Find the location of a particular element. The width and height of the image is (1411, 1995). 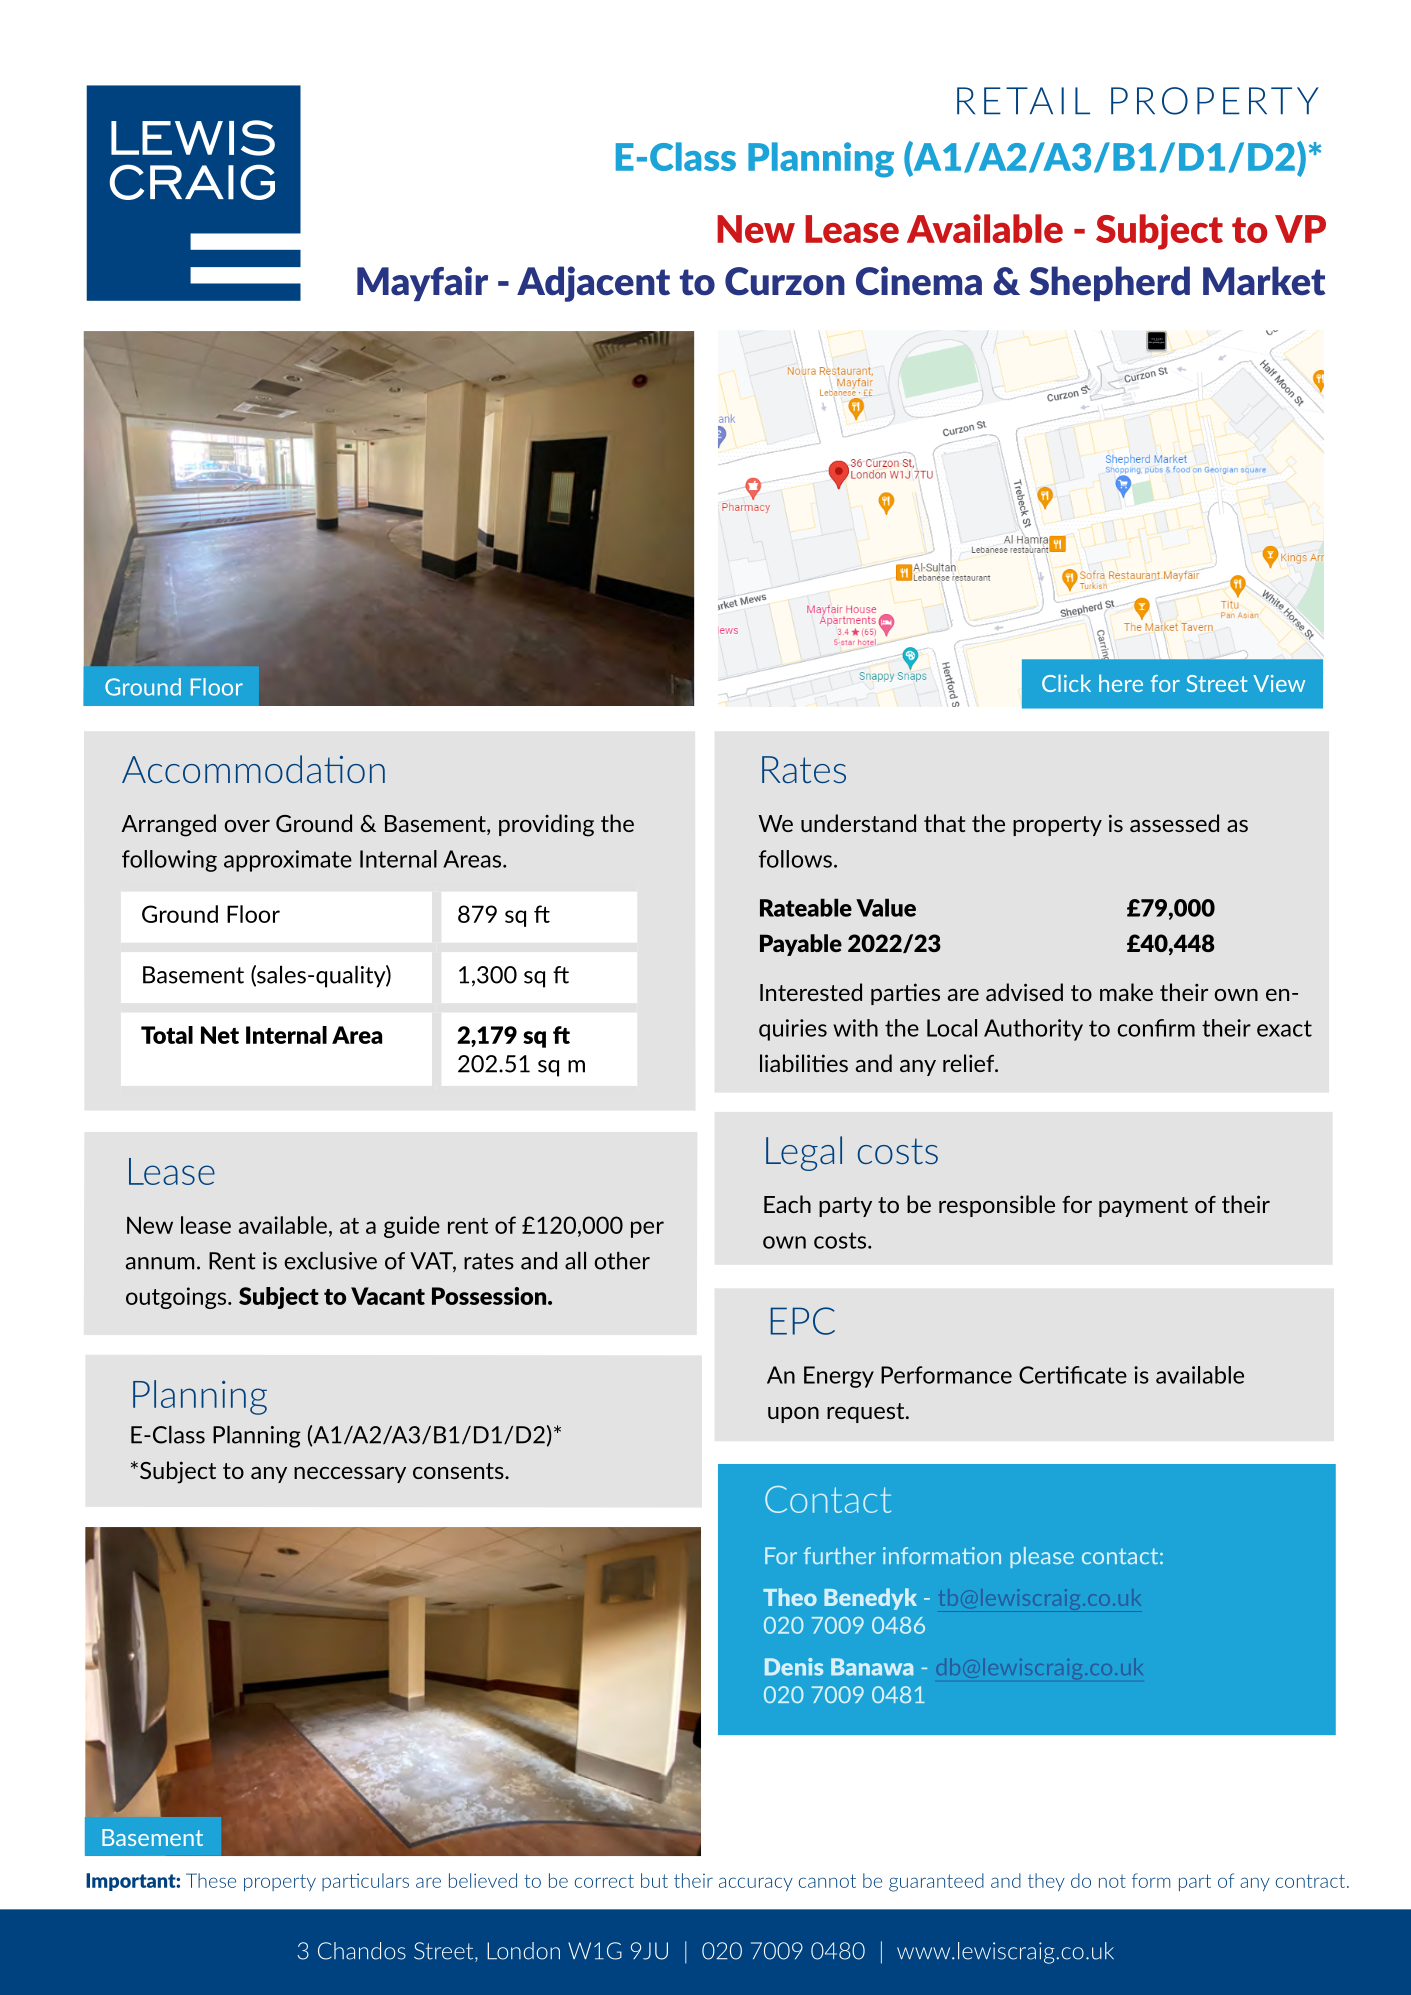

Curzon is located at coordinates (785, 281).
